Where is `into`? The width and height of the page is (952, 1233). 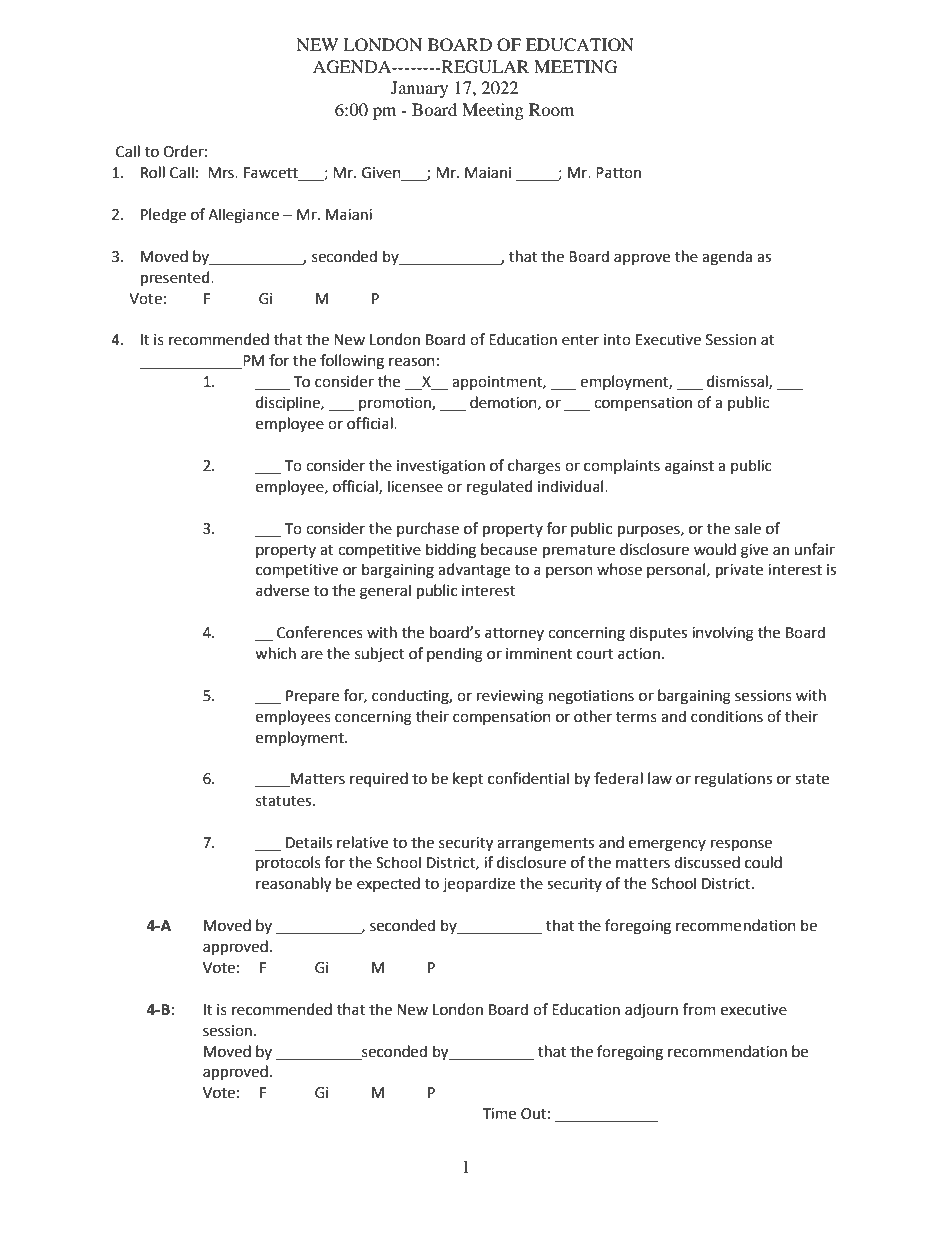 into is located at coordinates (617, 340).
